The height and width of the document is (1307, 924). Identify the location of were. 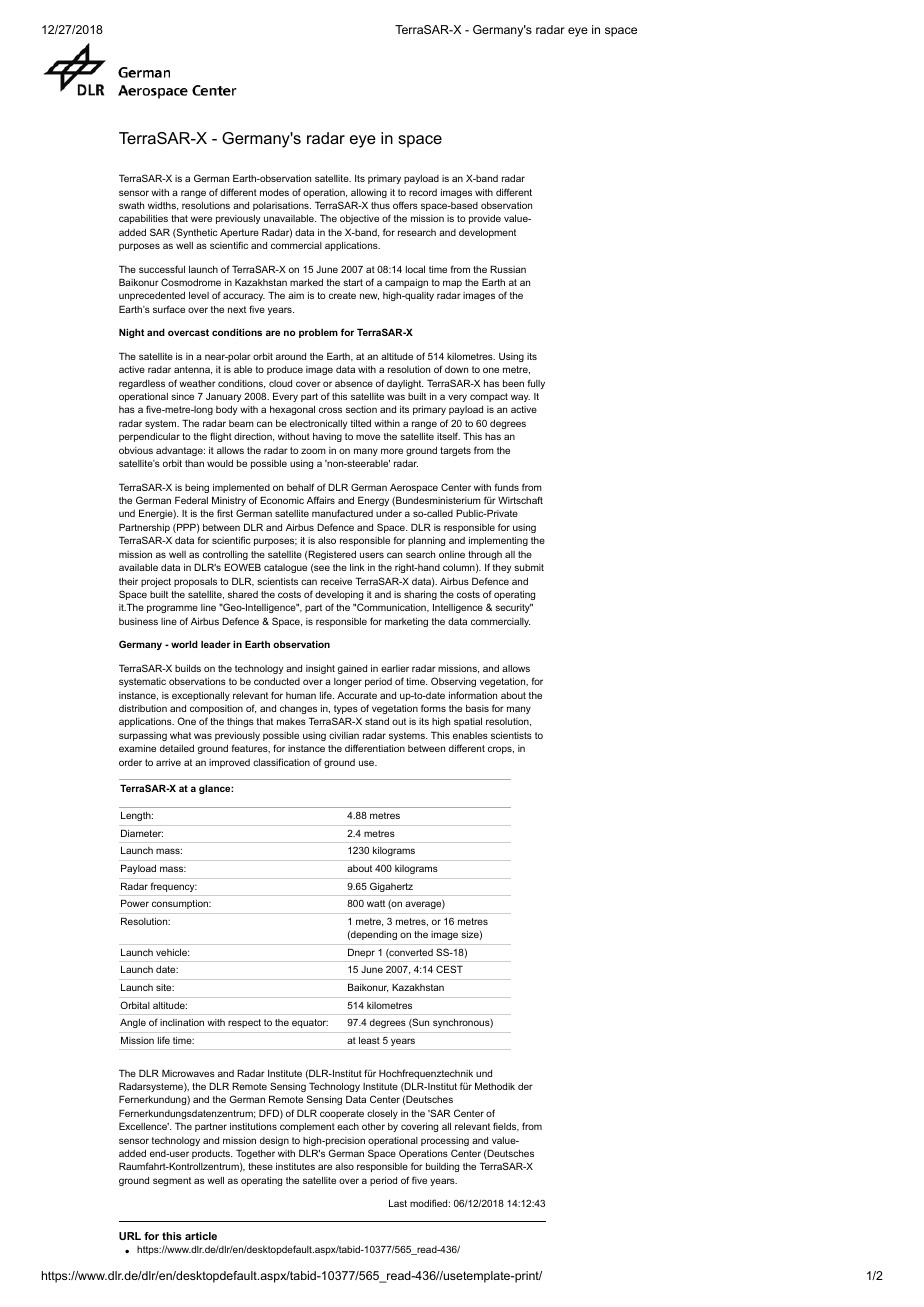
(201, 219).
